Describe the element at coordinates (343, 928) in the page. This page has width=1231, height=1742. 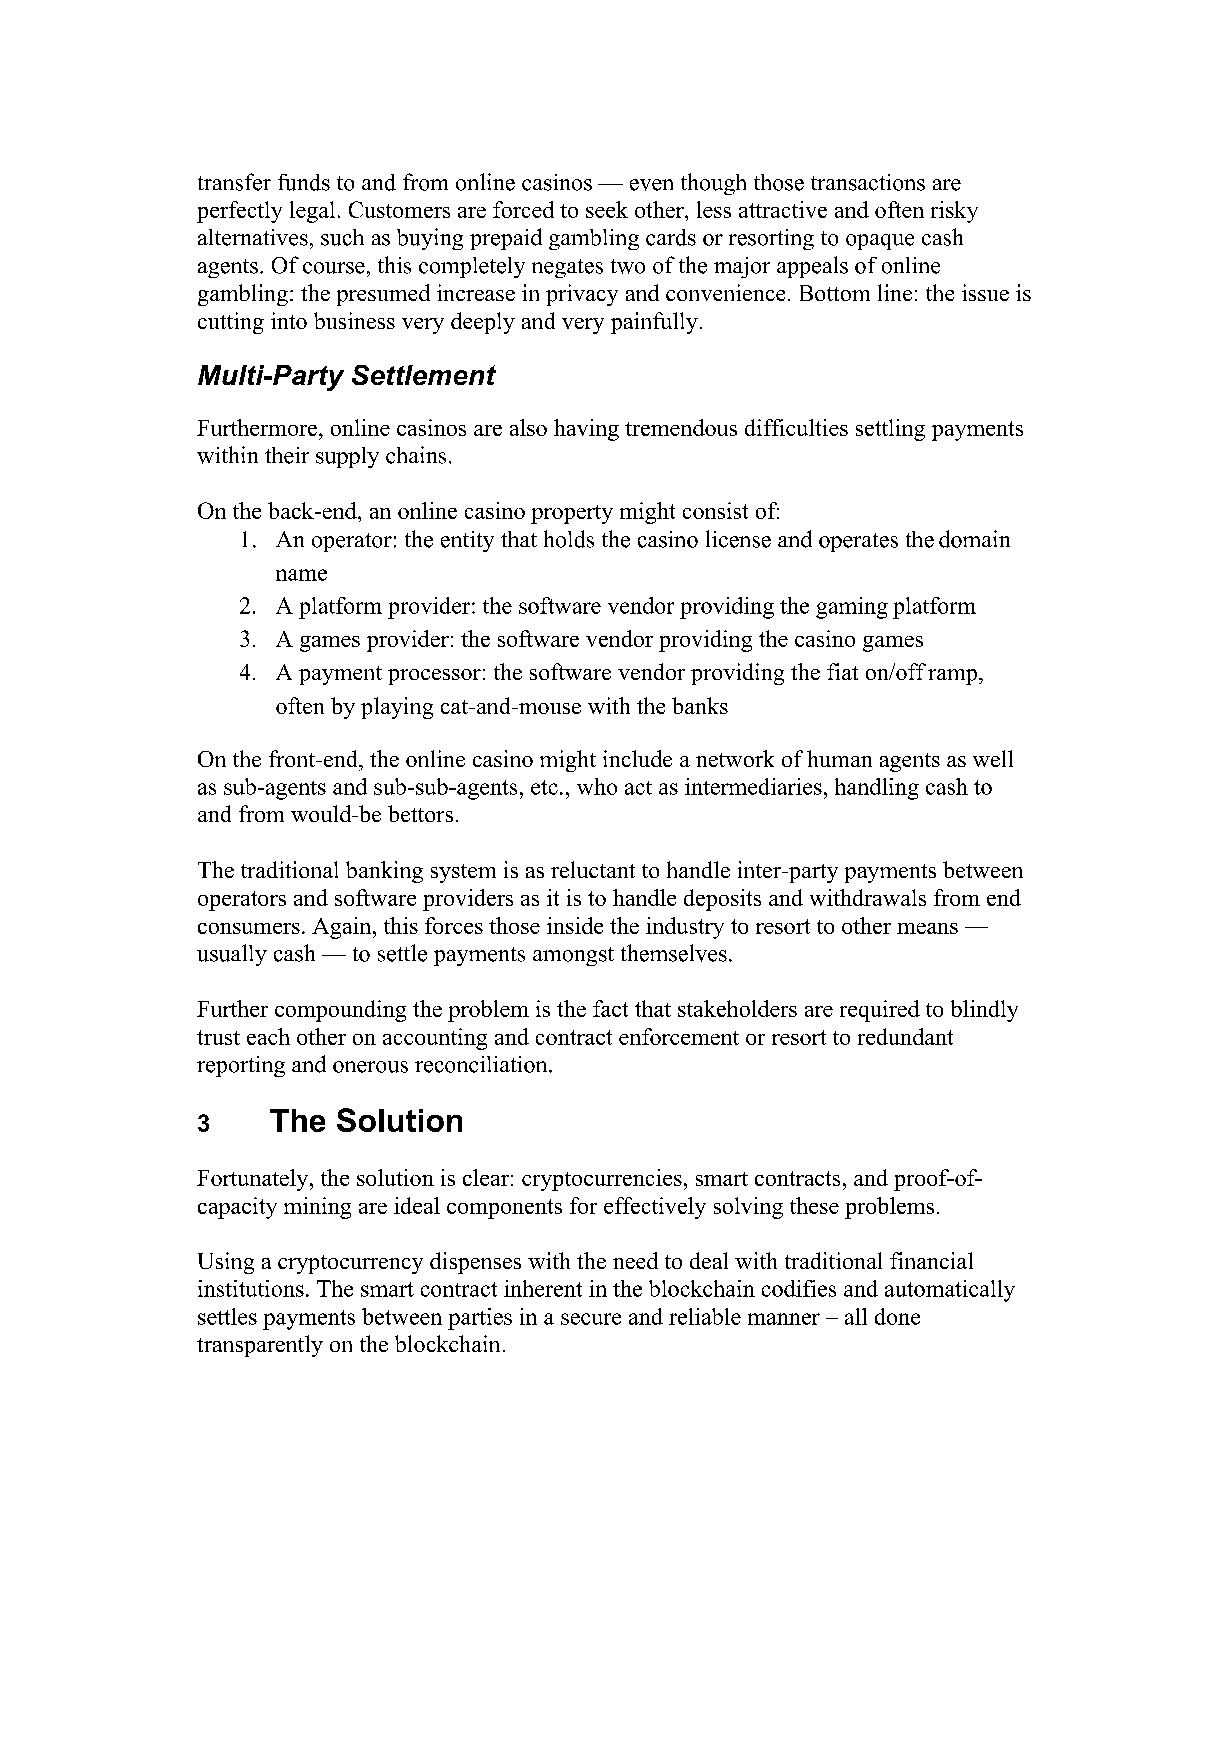
I see `Again` at that location.
